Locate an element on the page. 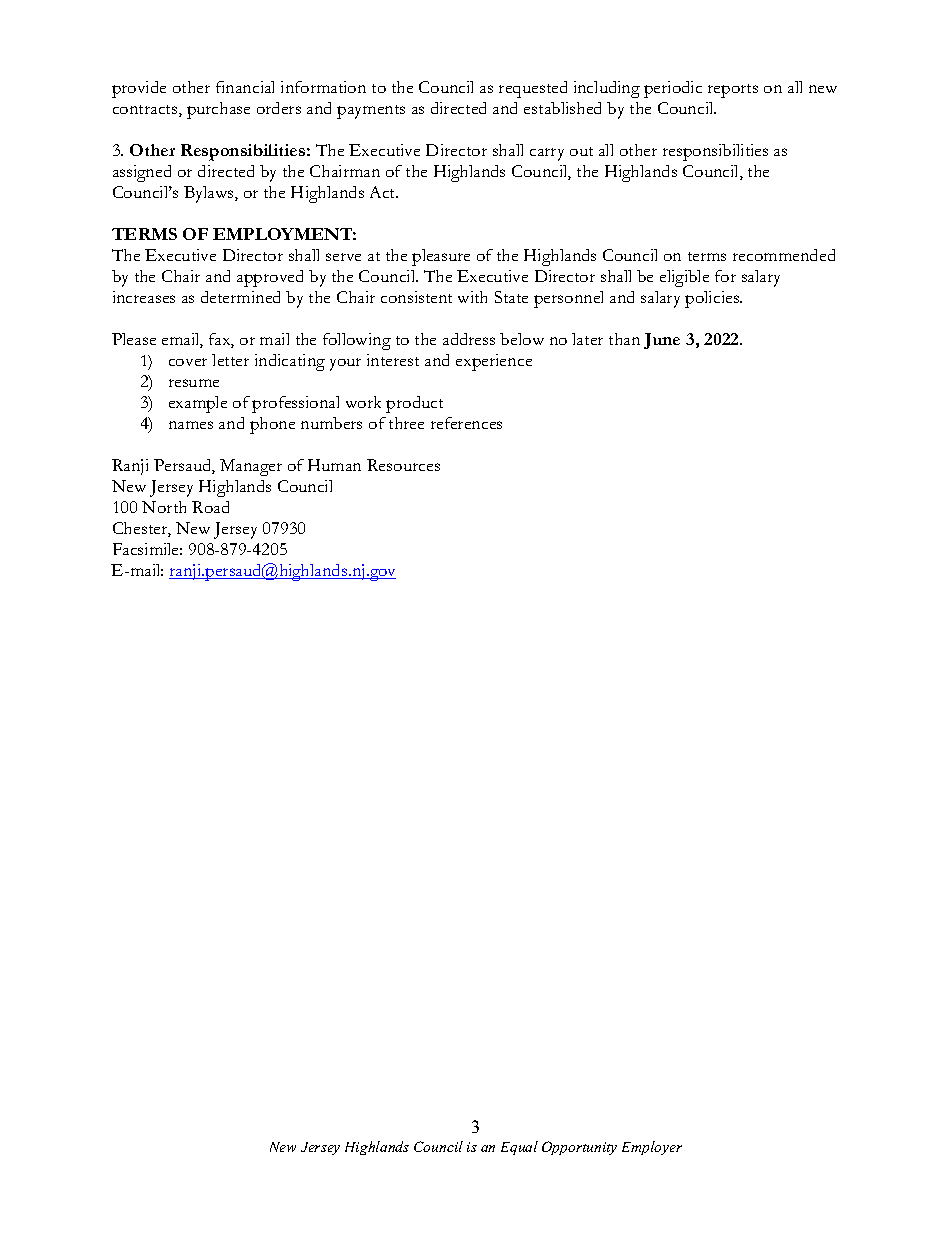  June is located at coordinates (662, 341).
